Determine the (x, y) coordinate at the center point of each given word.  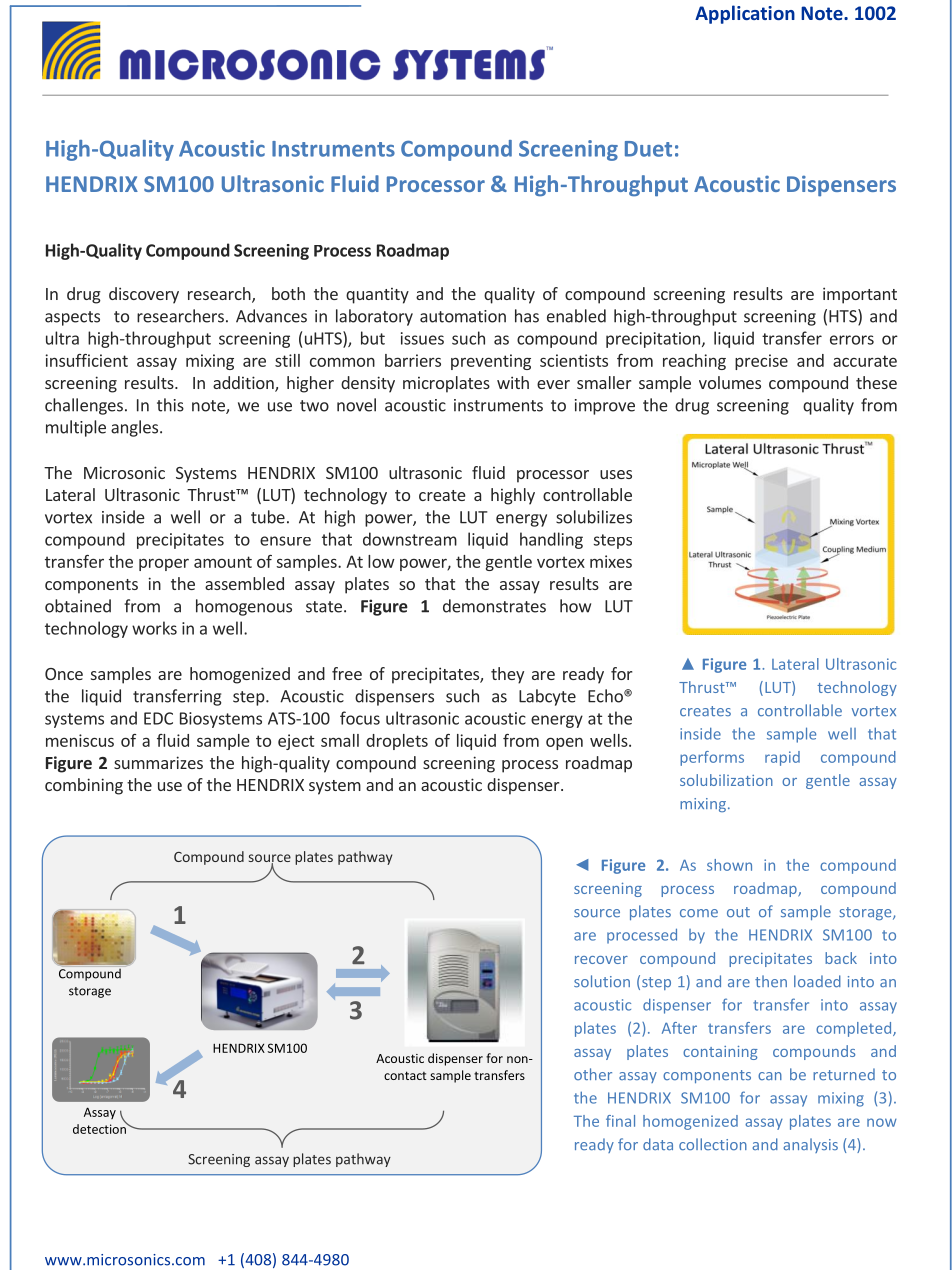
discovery (144, 295)
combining (84, 786)
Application (745, 14)
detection (100, 1128)
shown (729, 865)
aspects (72, 318)
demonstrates (494, 606)
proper (164, 564)
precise (761, 362)
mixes (611, 561)
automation (463, 316)
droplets (397, 742)
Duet (648, 149)
